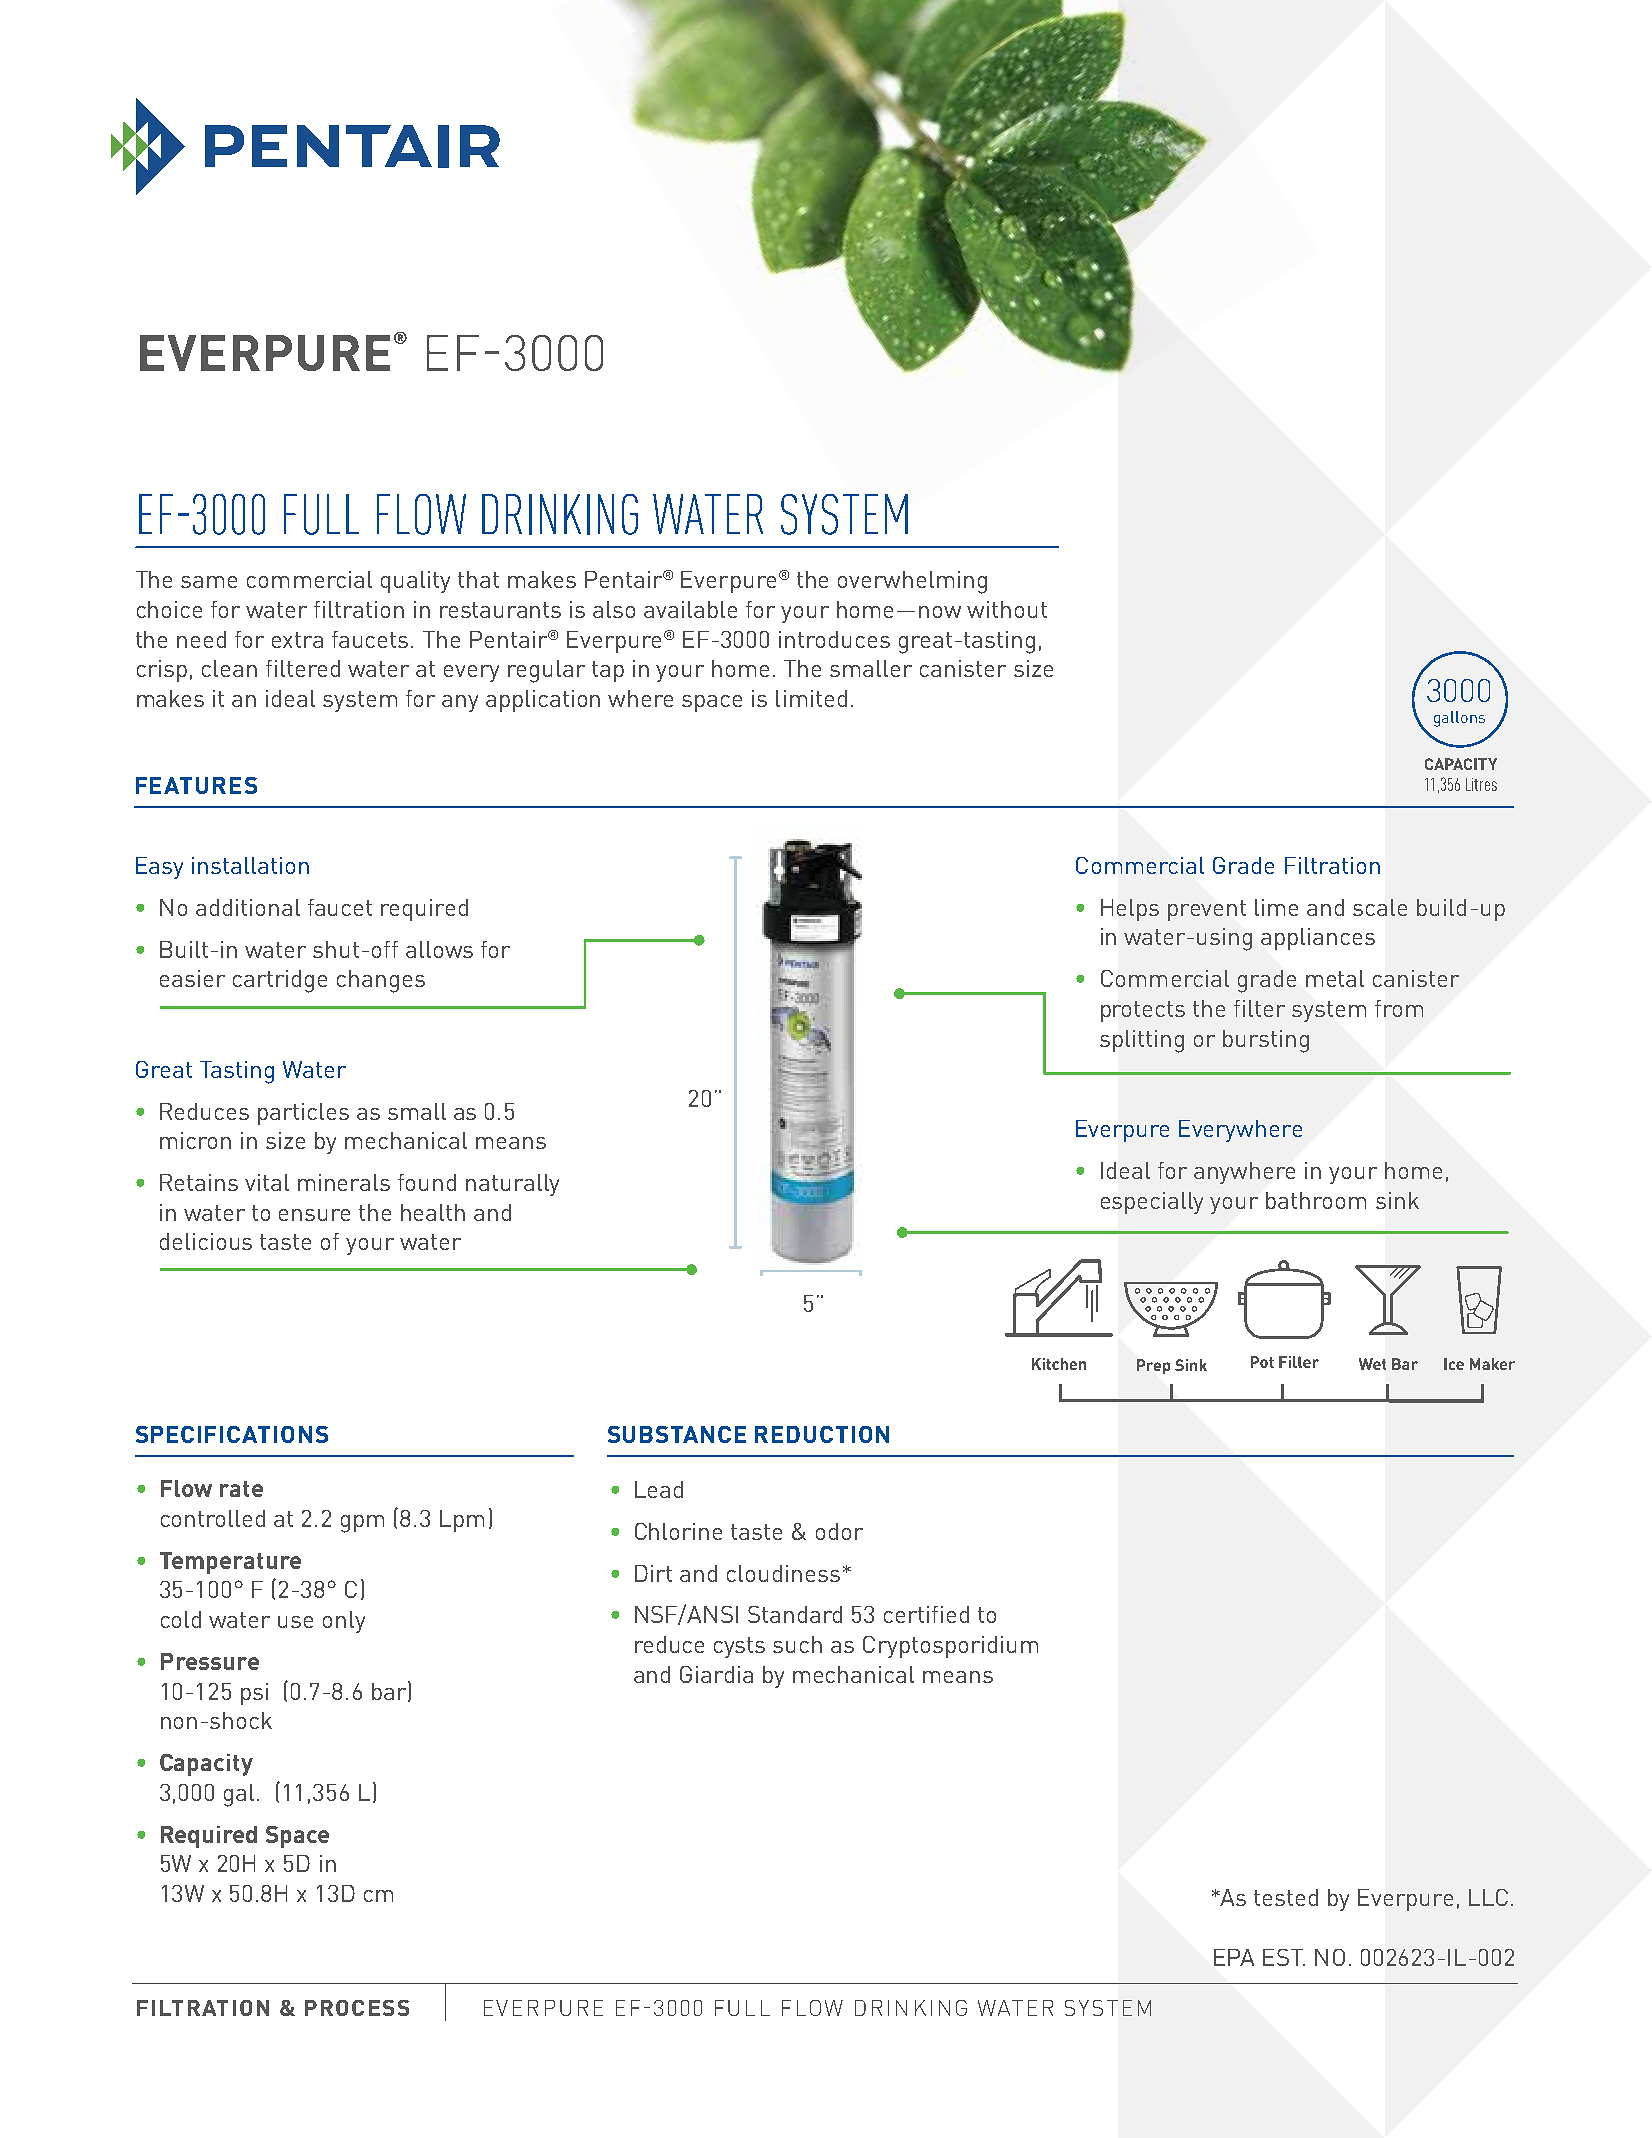  I want to click on introduces, so click(834, 639).
